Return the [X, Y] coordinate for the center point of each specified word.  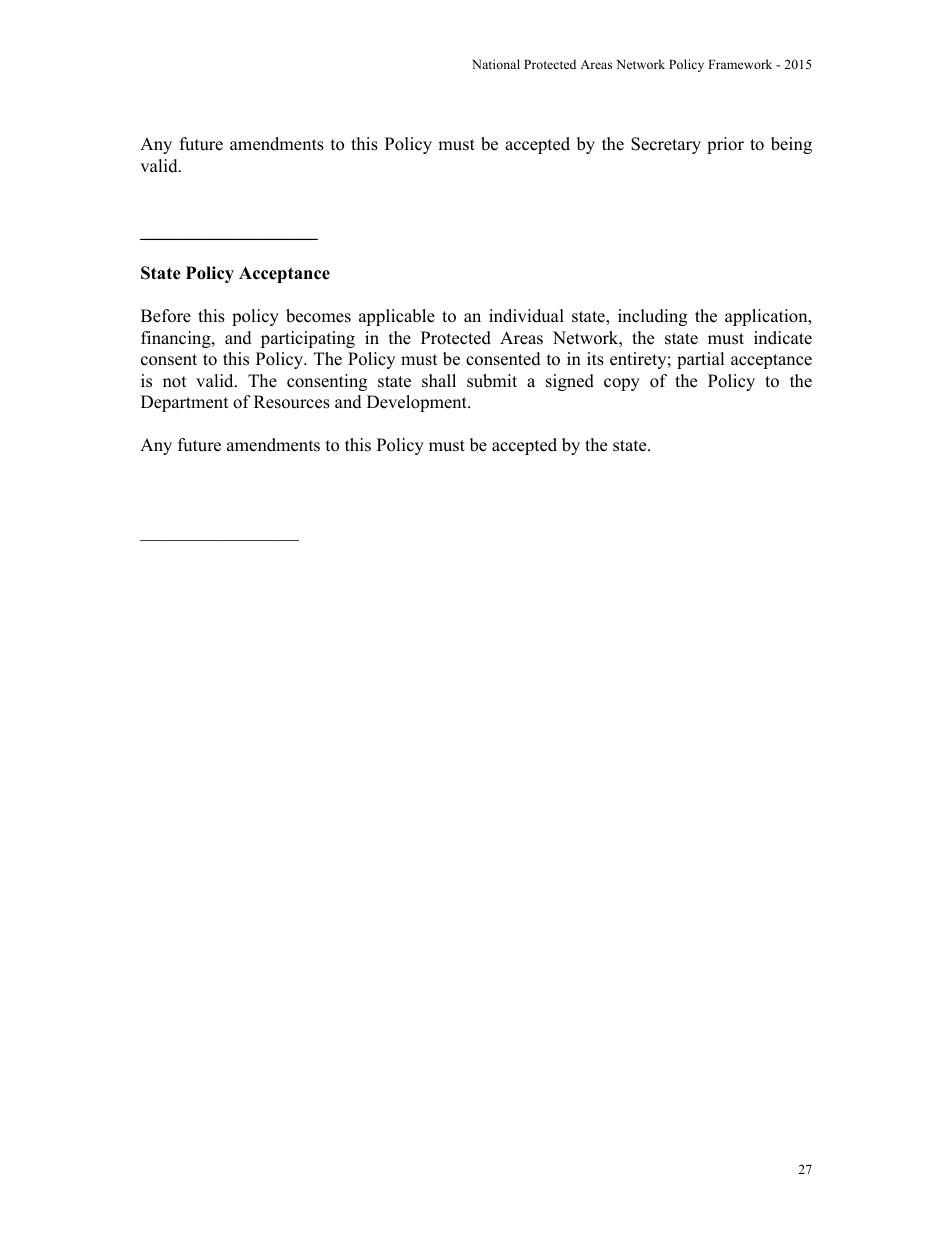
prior [725, 145]
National [496, 64]
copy [622, 384]
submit [492, 381]
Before [166, 316]
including [652, 317]
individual [526, 316]
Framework [740, 64]
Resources [292, 402]
